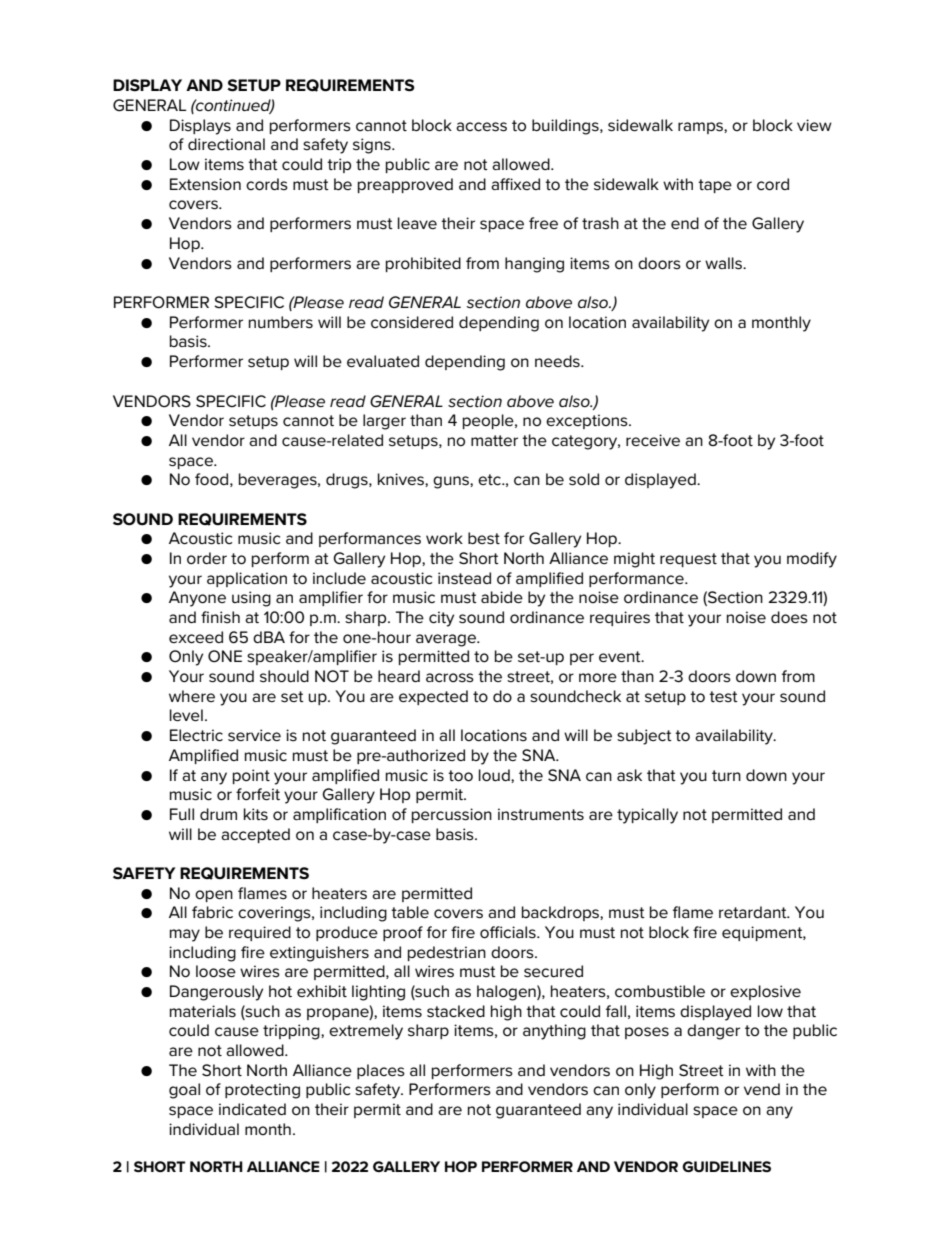  I want to click on does, so click(789, 617).
